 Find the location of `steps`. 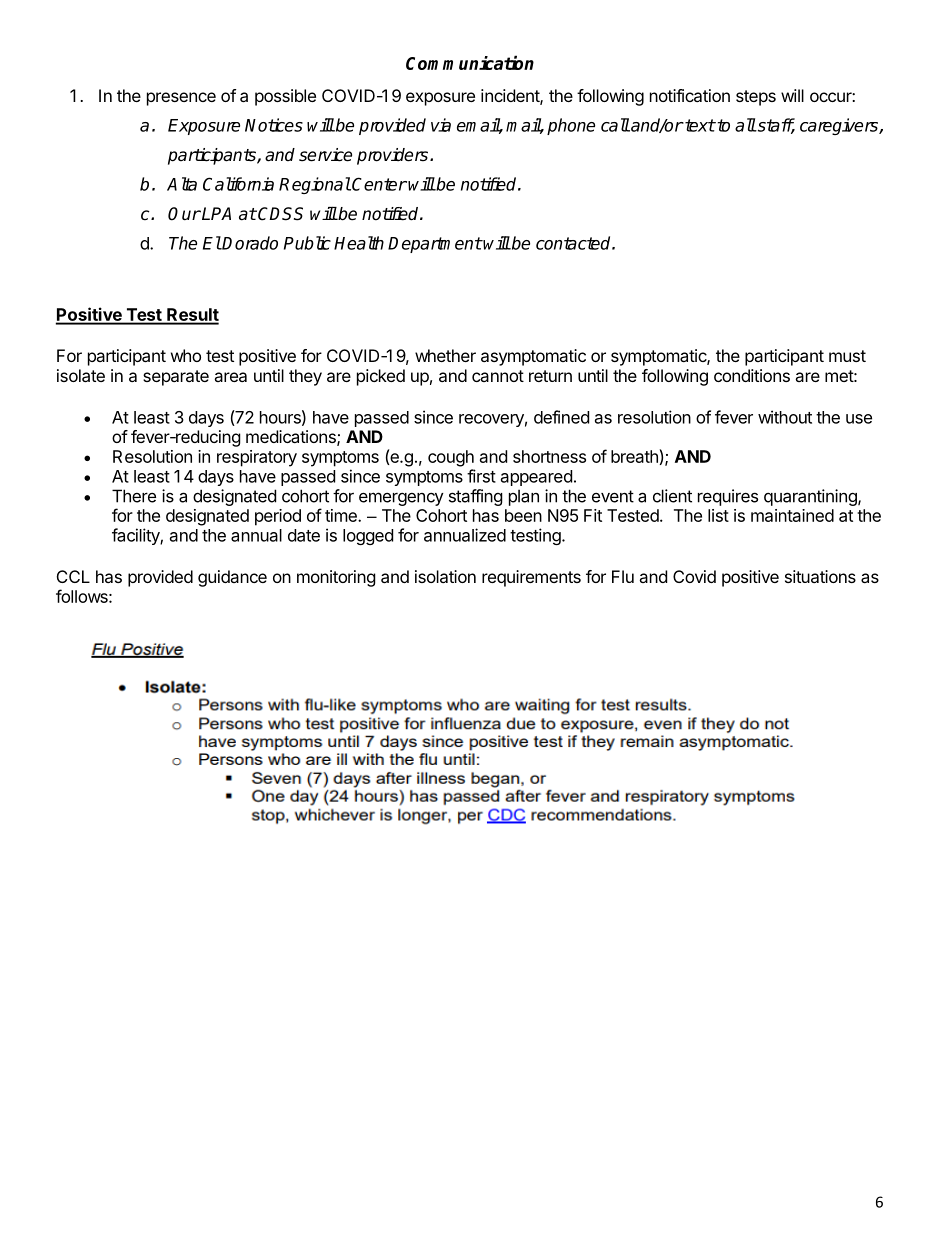

steps is located at coordinates (756, 98).
